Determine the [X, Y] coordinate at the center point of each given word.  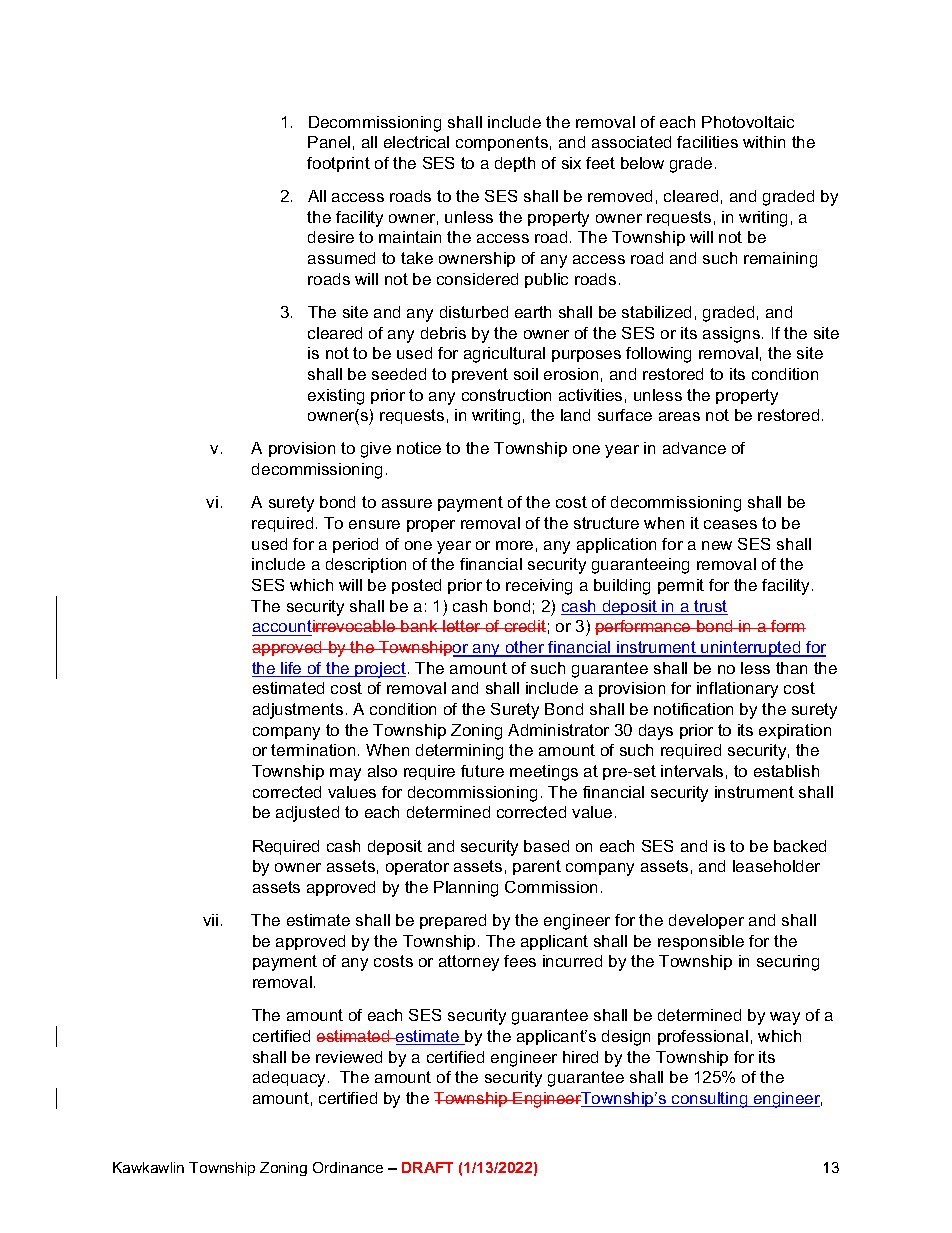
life [291, 669]
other [525, 648]
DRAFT [427, 1167]
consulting [710, 1100]
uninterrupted [751, 649]
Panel [329, 142]
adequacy [291, 1079]
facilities [707, 142]
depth [515, 164]
